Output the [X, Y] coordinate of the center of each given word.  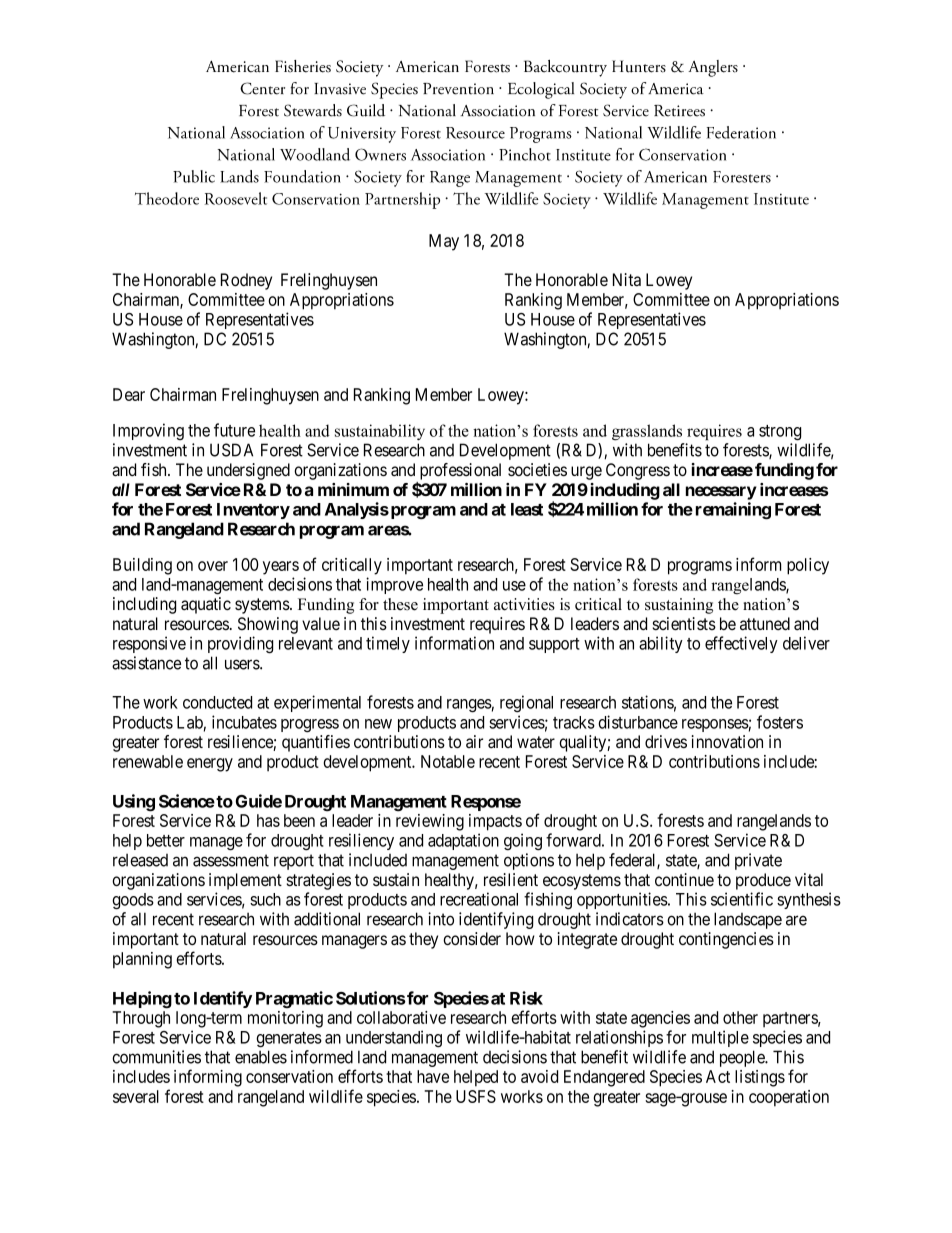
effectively [741, 644]
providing [240, 645]
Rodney [246, 281]
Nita [627, 280]
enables [261, 1057]
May [444, 242]
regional [526, 704]
